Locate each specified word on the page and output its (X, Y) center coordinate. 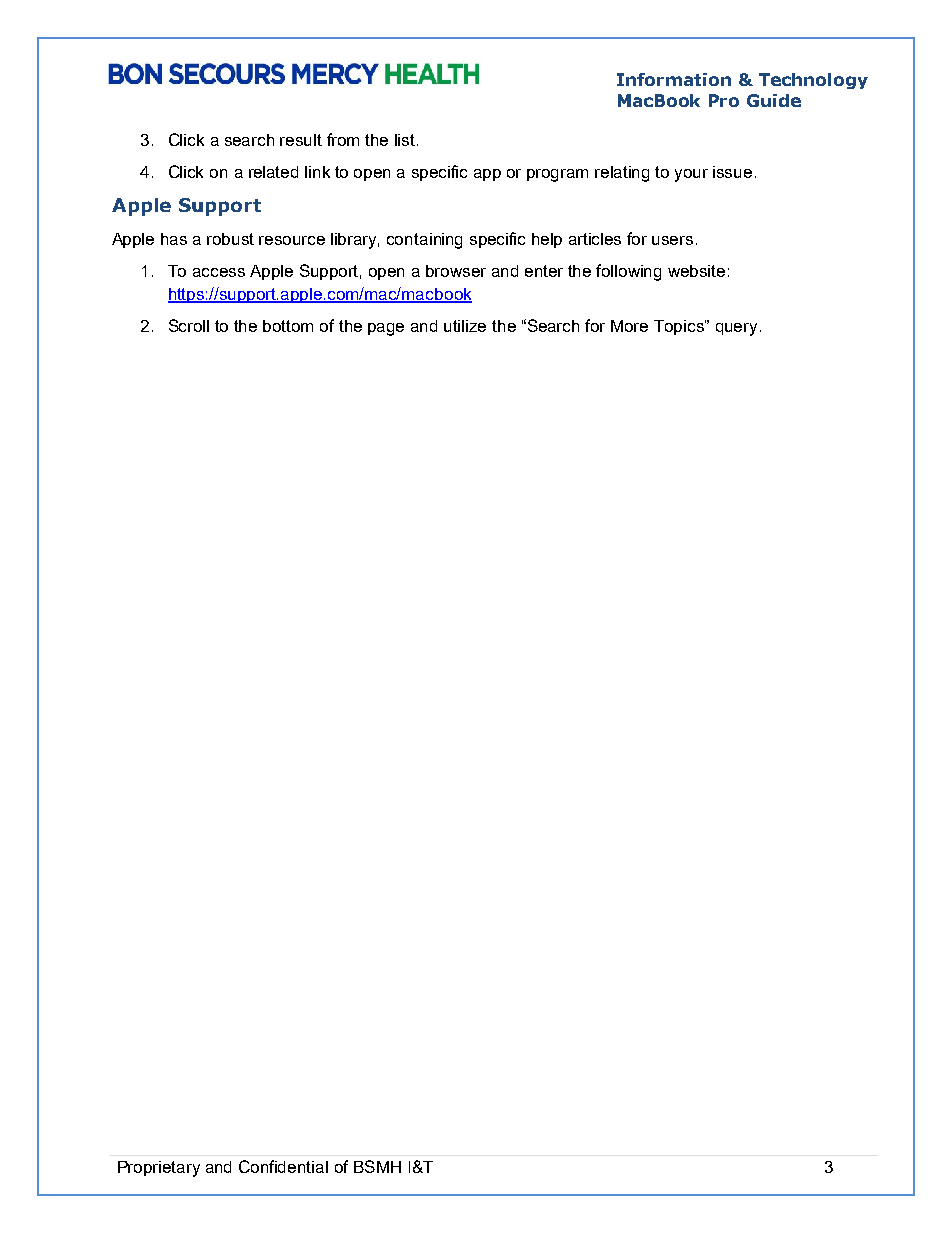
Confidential (283, 1166)
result (301, 140)
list (406, 140)
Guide (774, 100)
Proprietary (159, 1169)
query (736, 329)
